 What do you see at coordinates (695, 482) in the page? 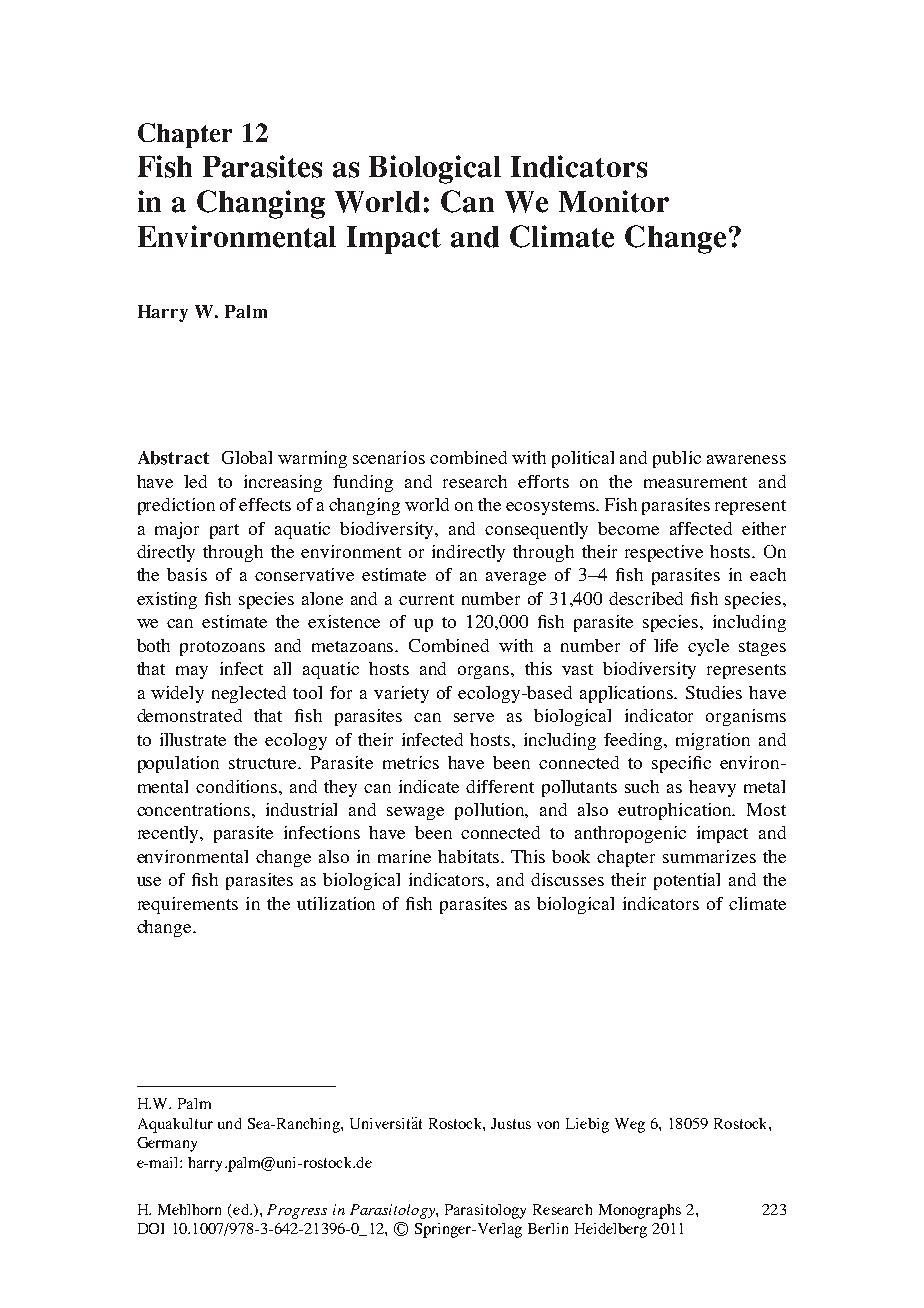
I see `measurement` at bounding box center [695, 482].
